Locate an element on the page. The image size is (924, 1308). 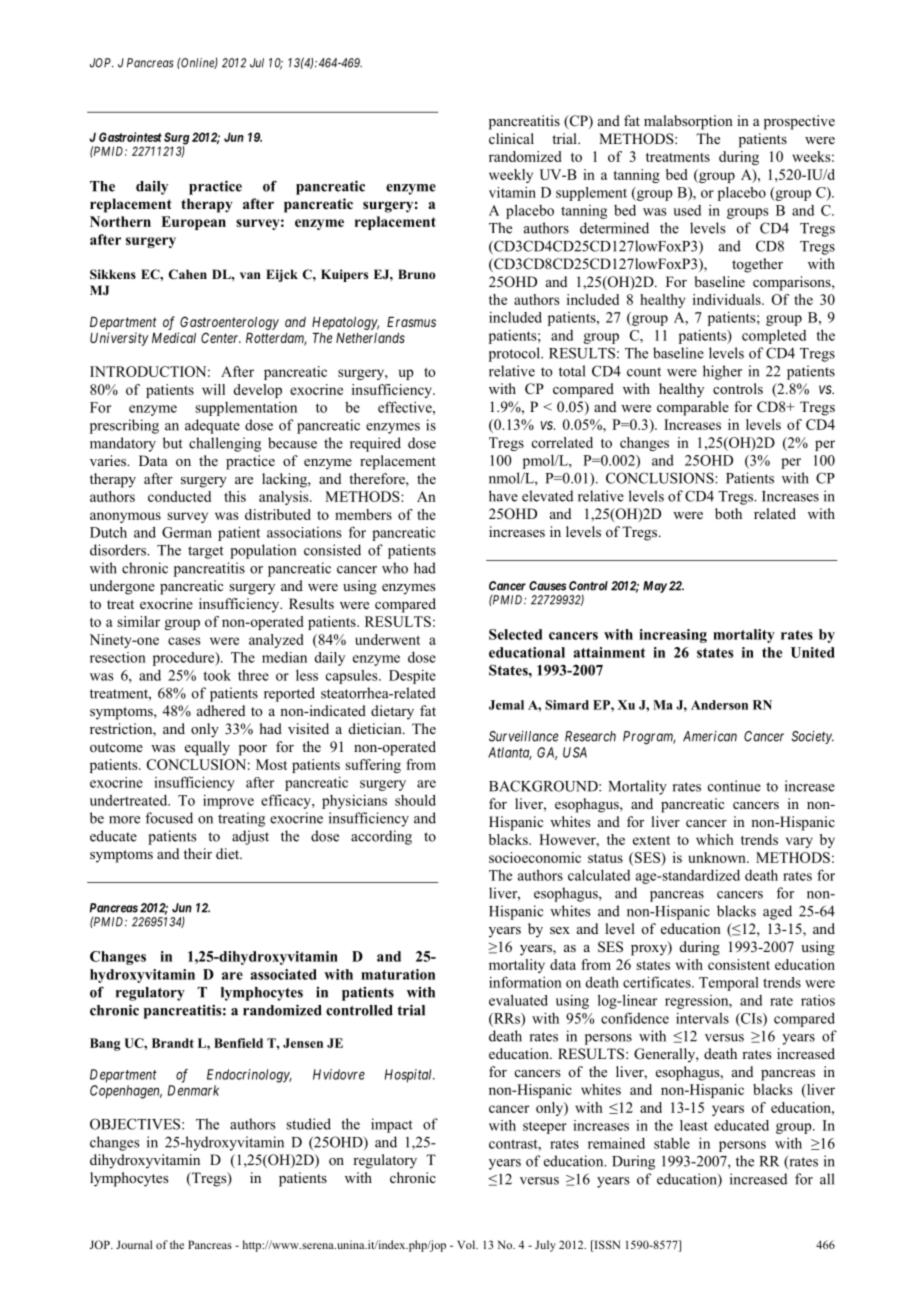
clinical is located at coordinates (511, 138).
